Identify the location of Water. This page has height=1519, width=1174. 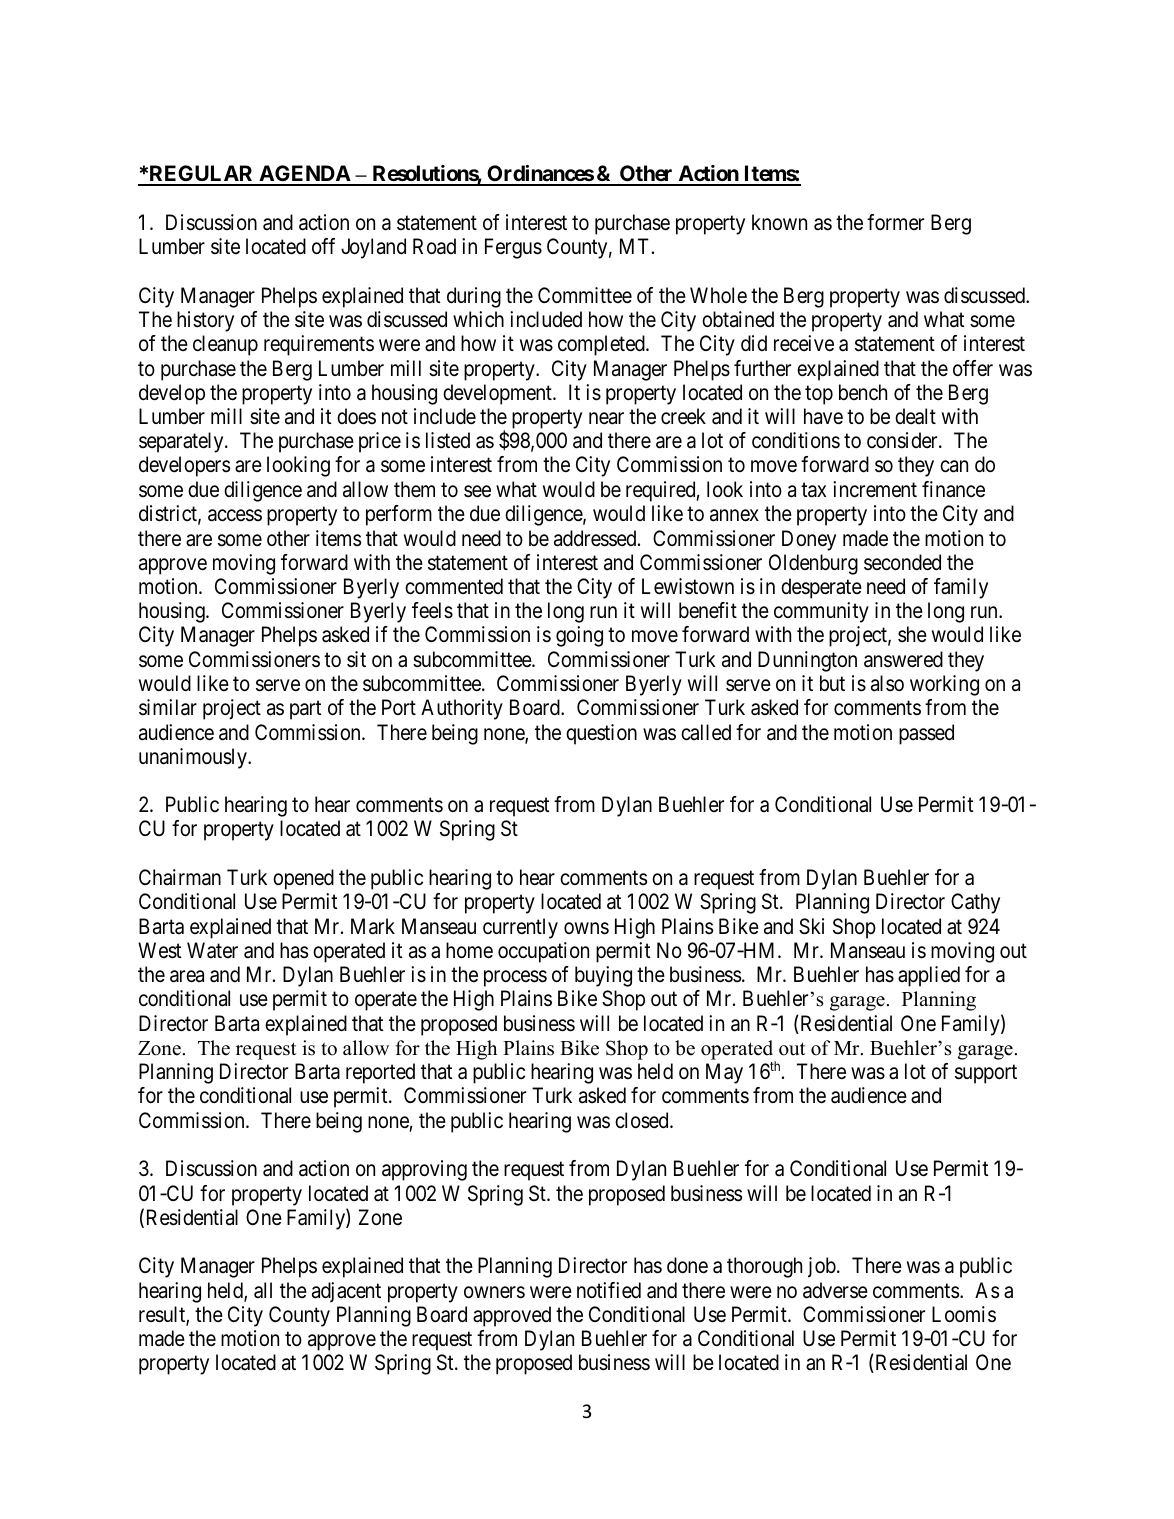
(212, 950).
